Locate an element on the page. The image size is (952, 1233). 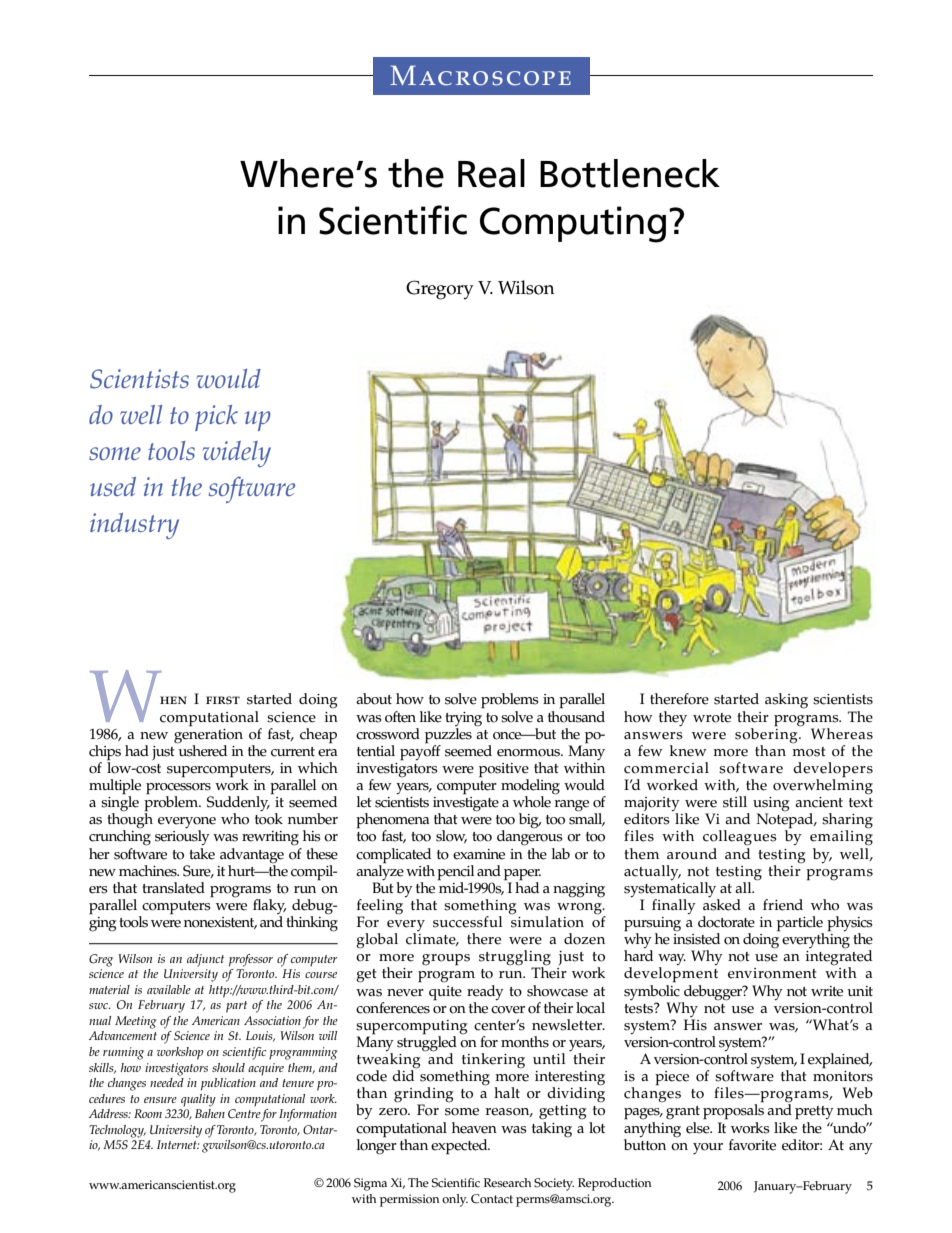
WIDELY is located at coordinates (237, 454).
